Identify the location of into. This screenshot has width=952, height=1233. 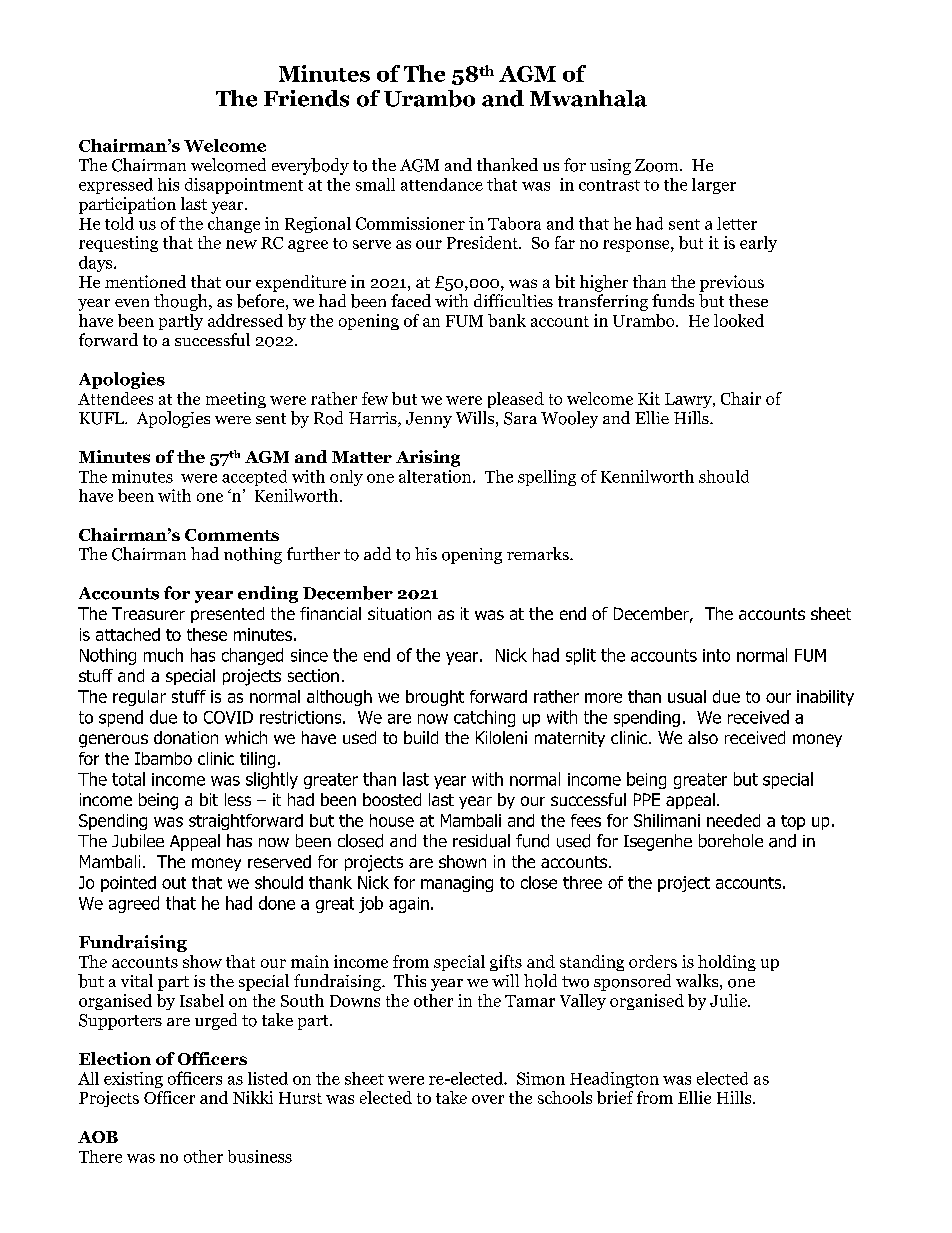
(716, 655).
